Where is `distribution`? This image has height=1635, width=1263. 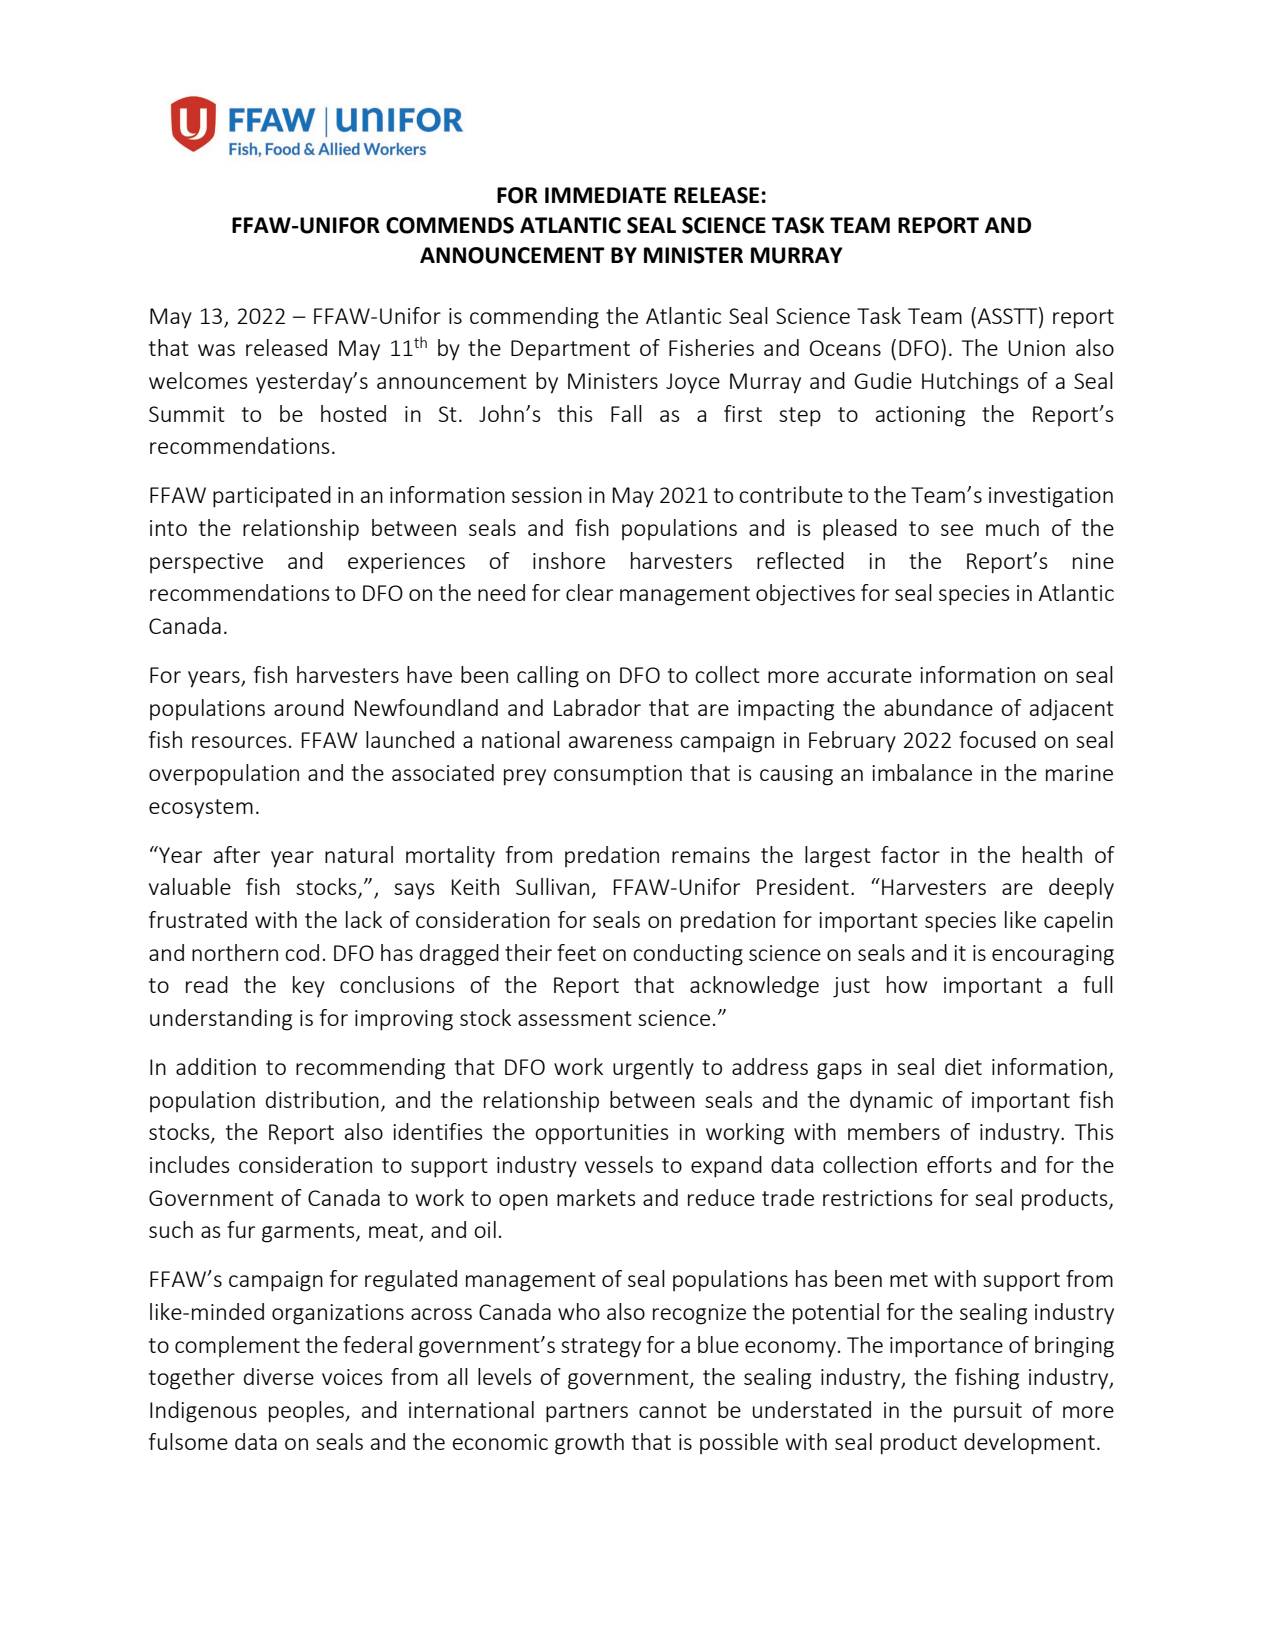 distribution is located at coordinates (322, 1099).
